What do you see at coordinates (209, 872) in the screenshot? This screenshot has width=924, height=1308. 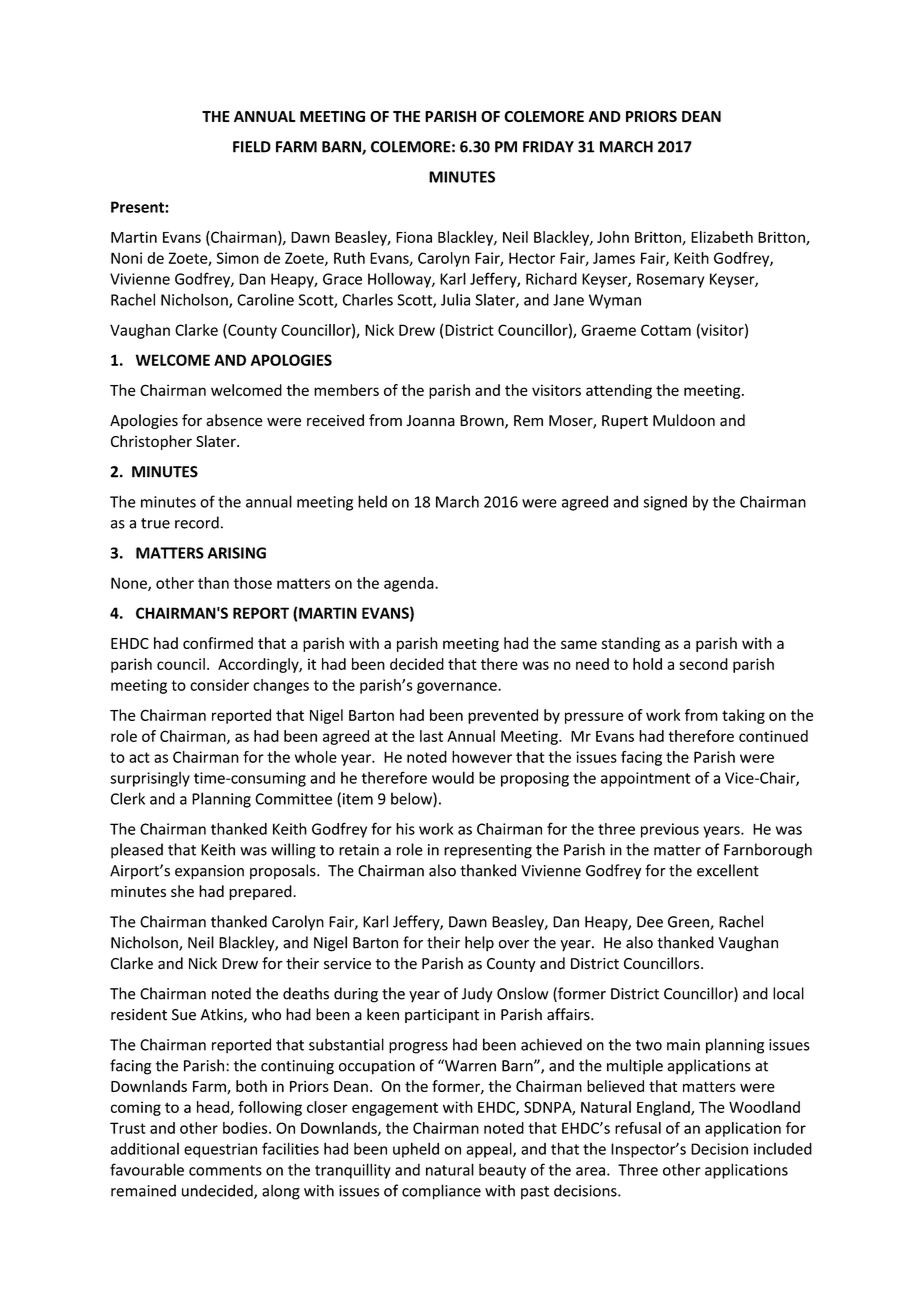 I see `expansion` at bounding box center [209, 872].
